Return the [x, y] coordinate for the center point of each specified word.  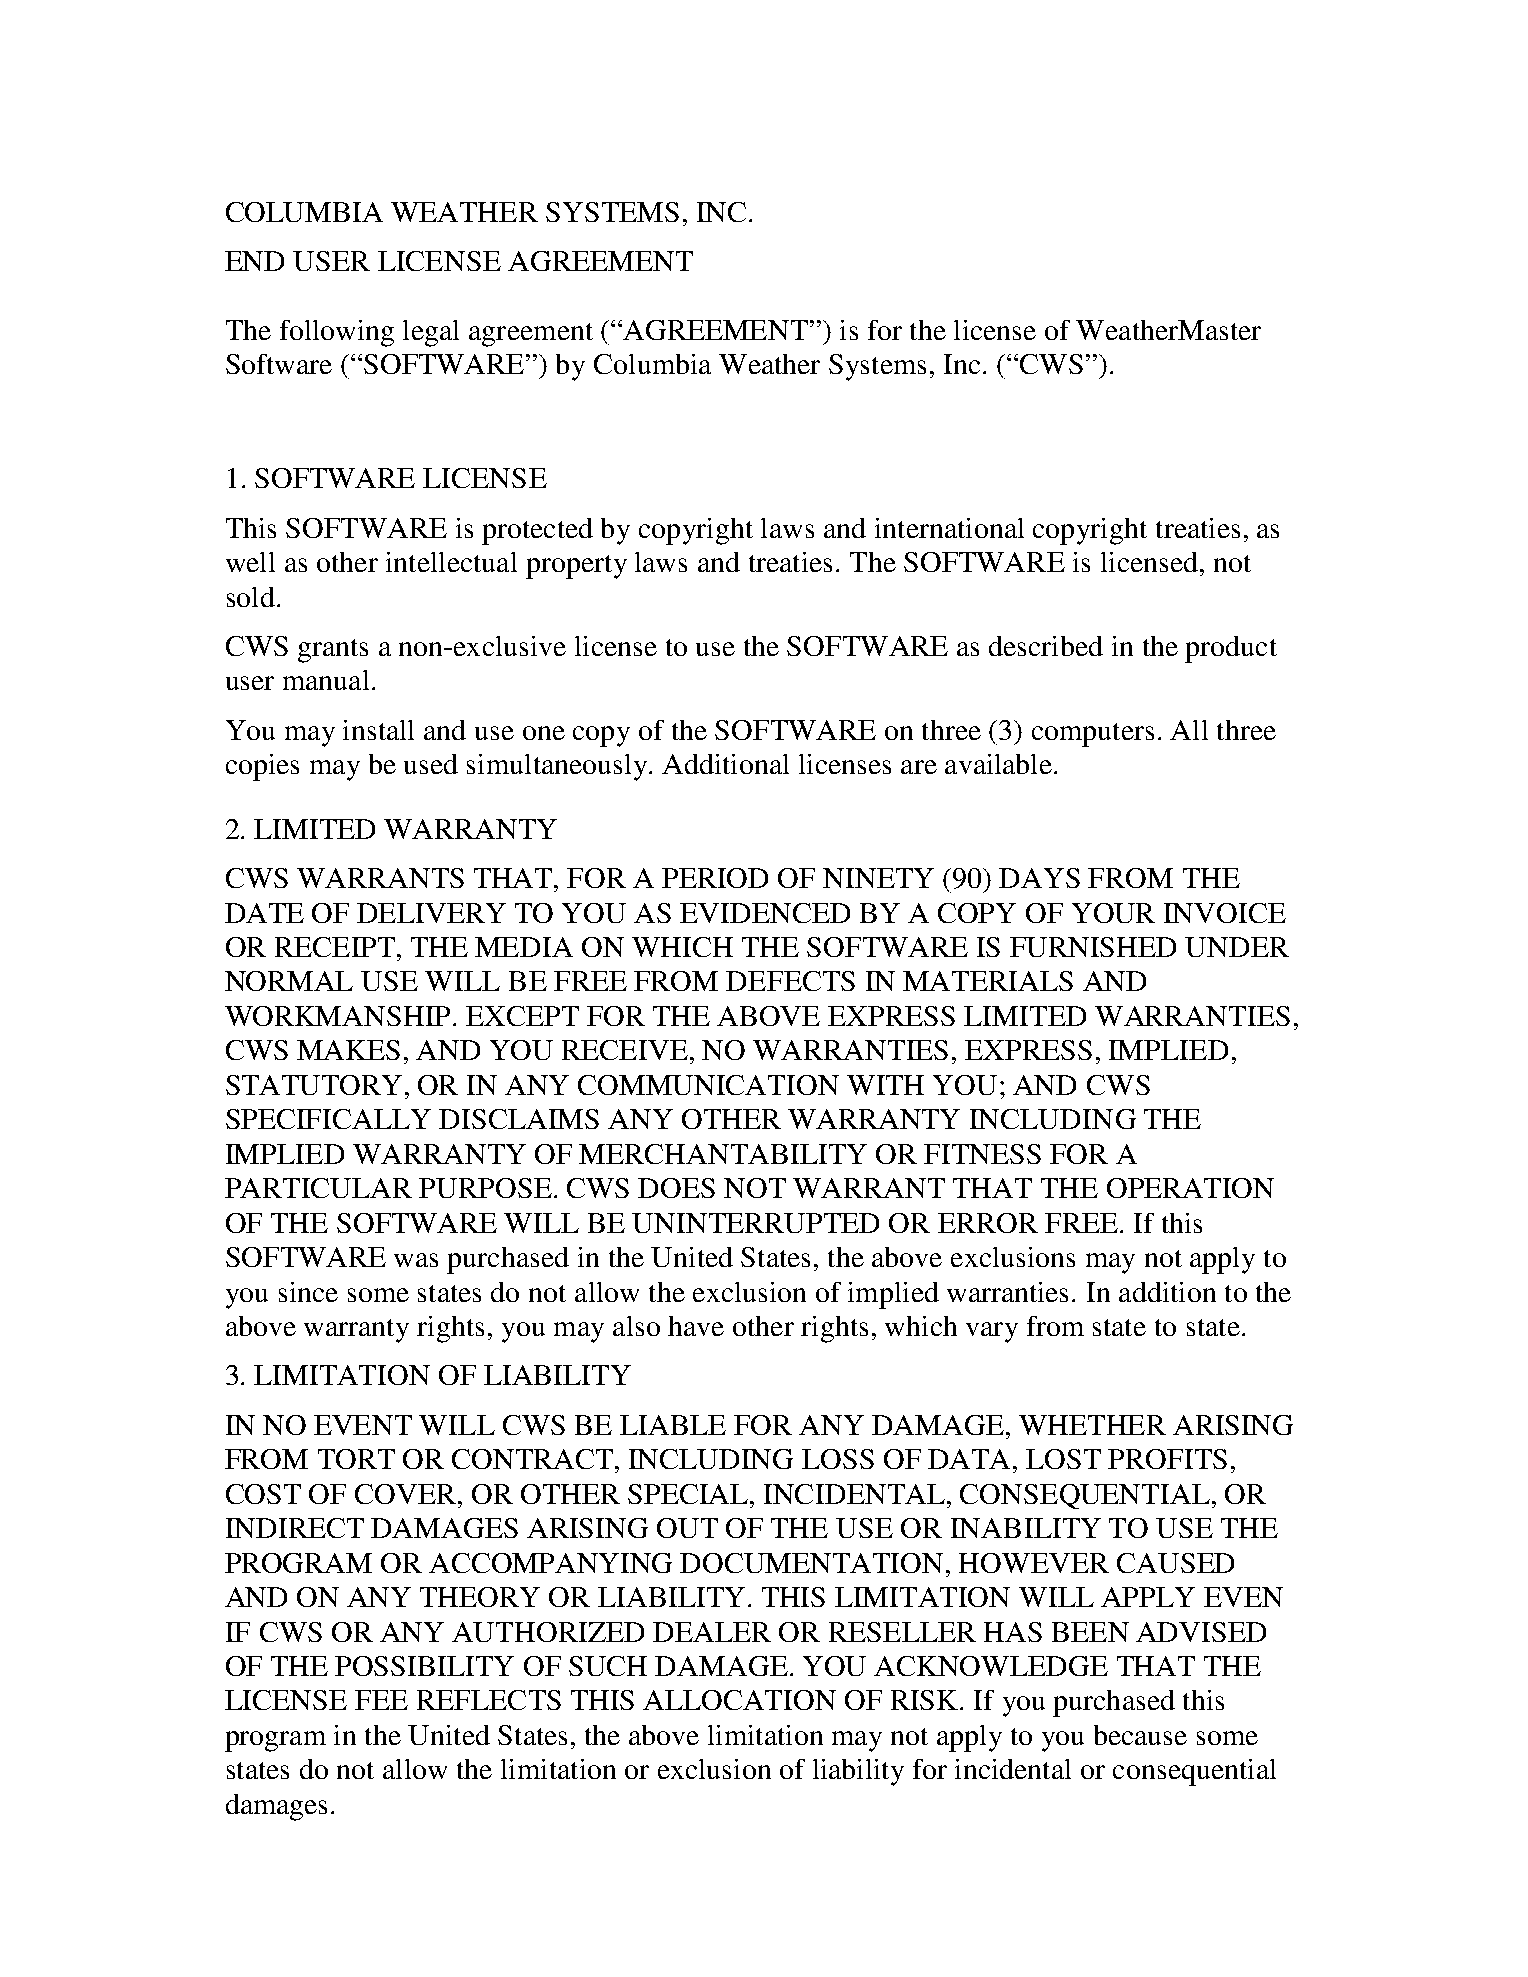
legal [431, 333]
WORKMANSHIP [337, 1016]
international [949, 528]
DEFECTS [790, 981]
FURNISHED [1093, 947]
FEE [381, 1700]
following [337, 333]
